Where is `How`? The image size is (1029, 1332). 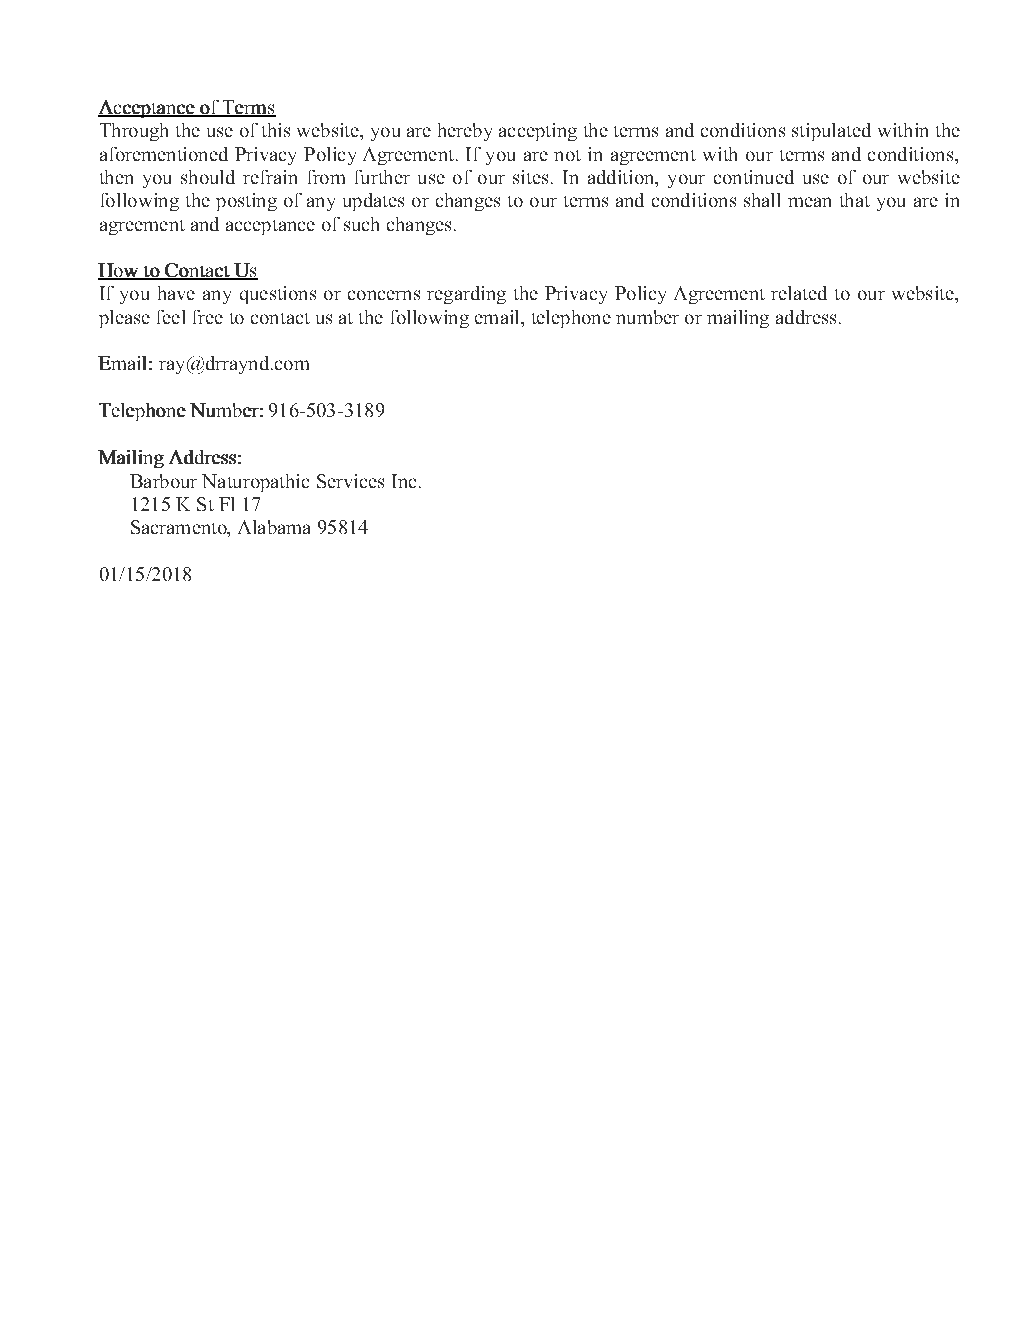 How is located at coordinates (119, 271).
